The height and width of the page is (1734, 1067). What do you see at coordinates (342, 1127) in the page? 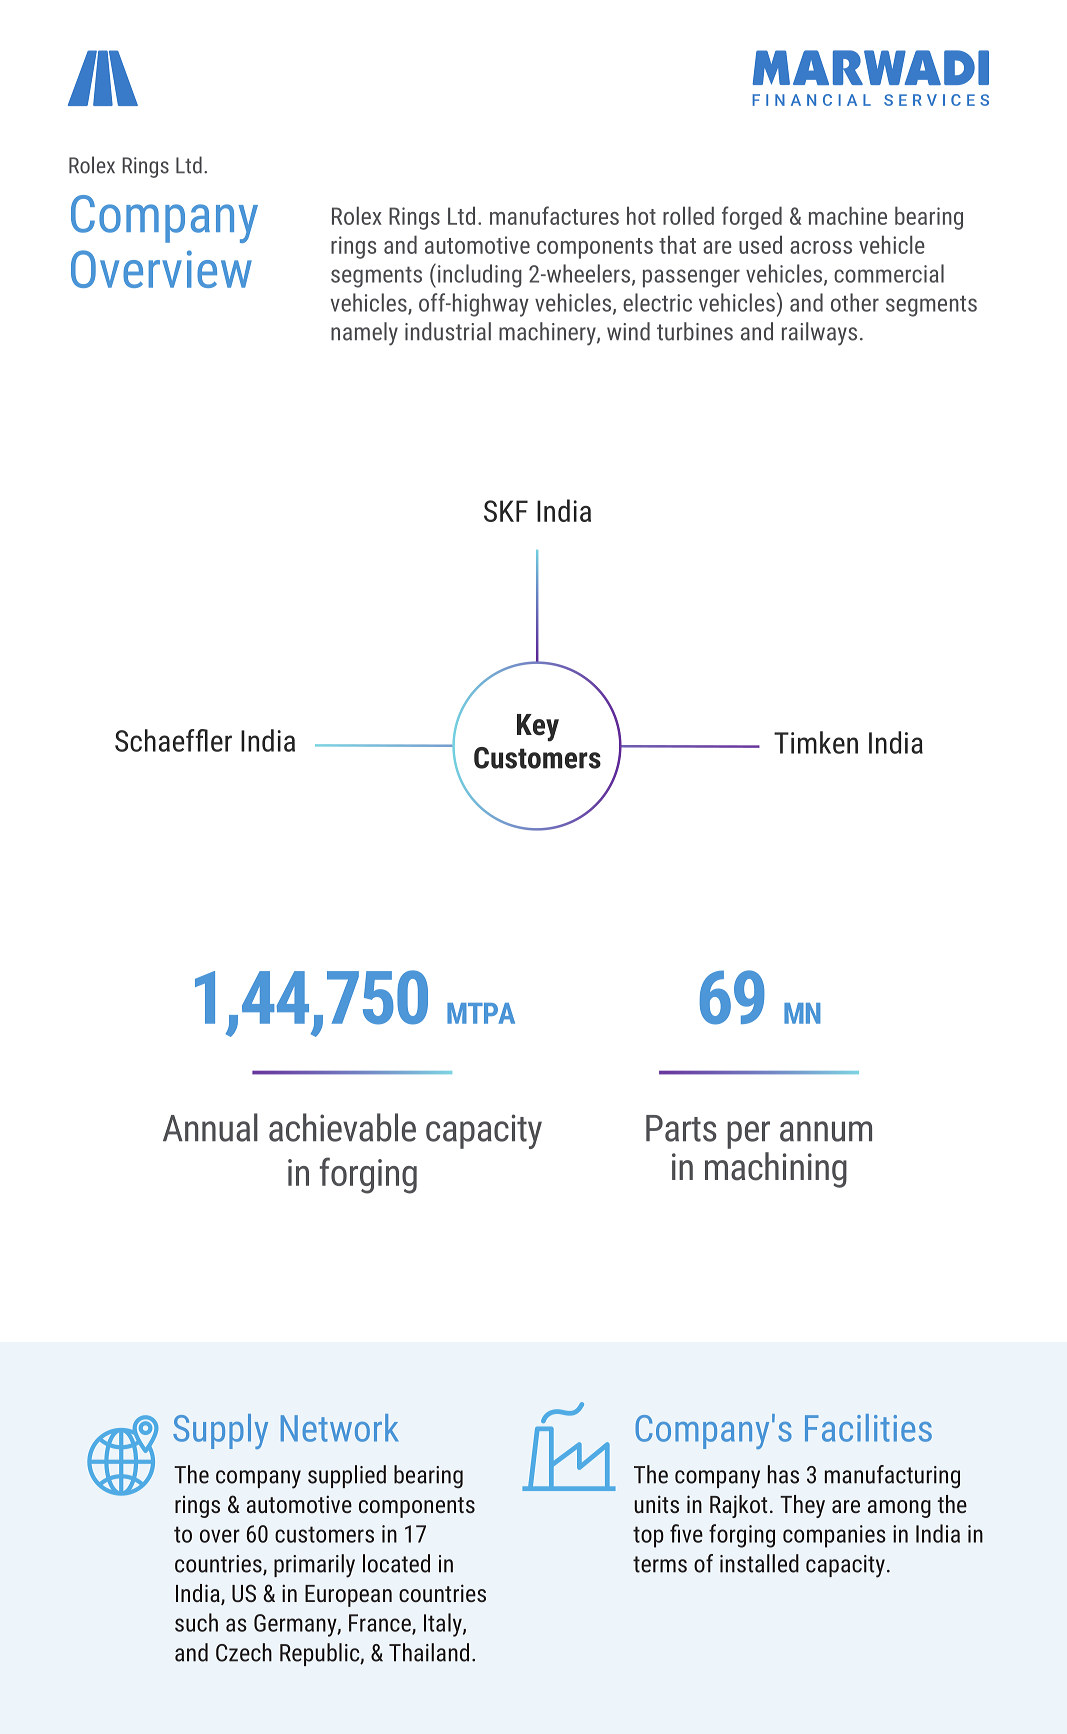
I see `achievable` at bounding box center [342, 1127].
